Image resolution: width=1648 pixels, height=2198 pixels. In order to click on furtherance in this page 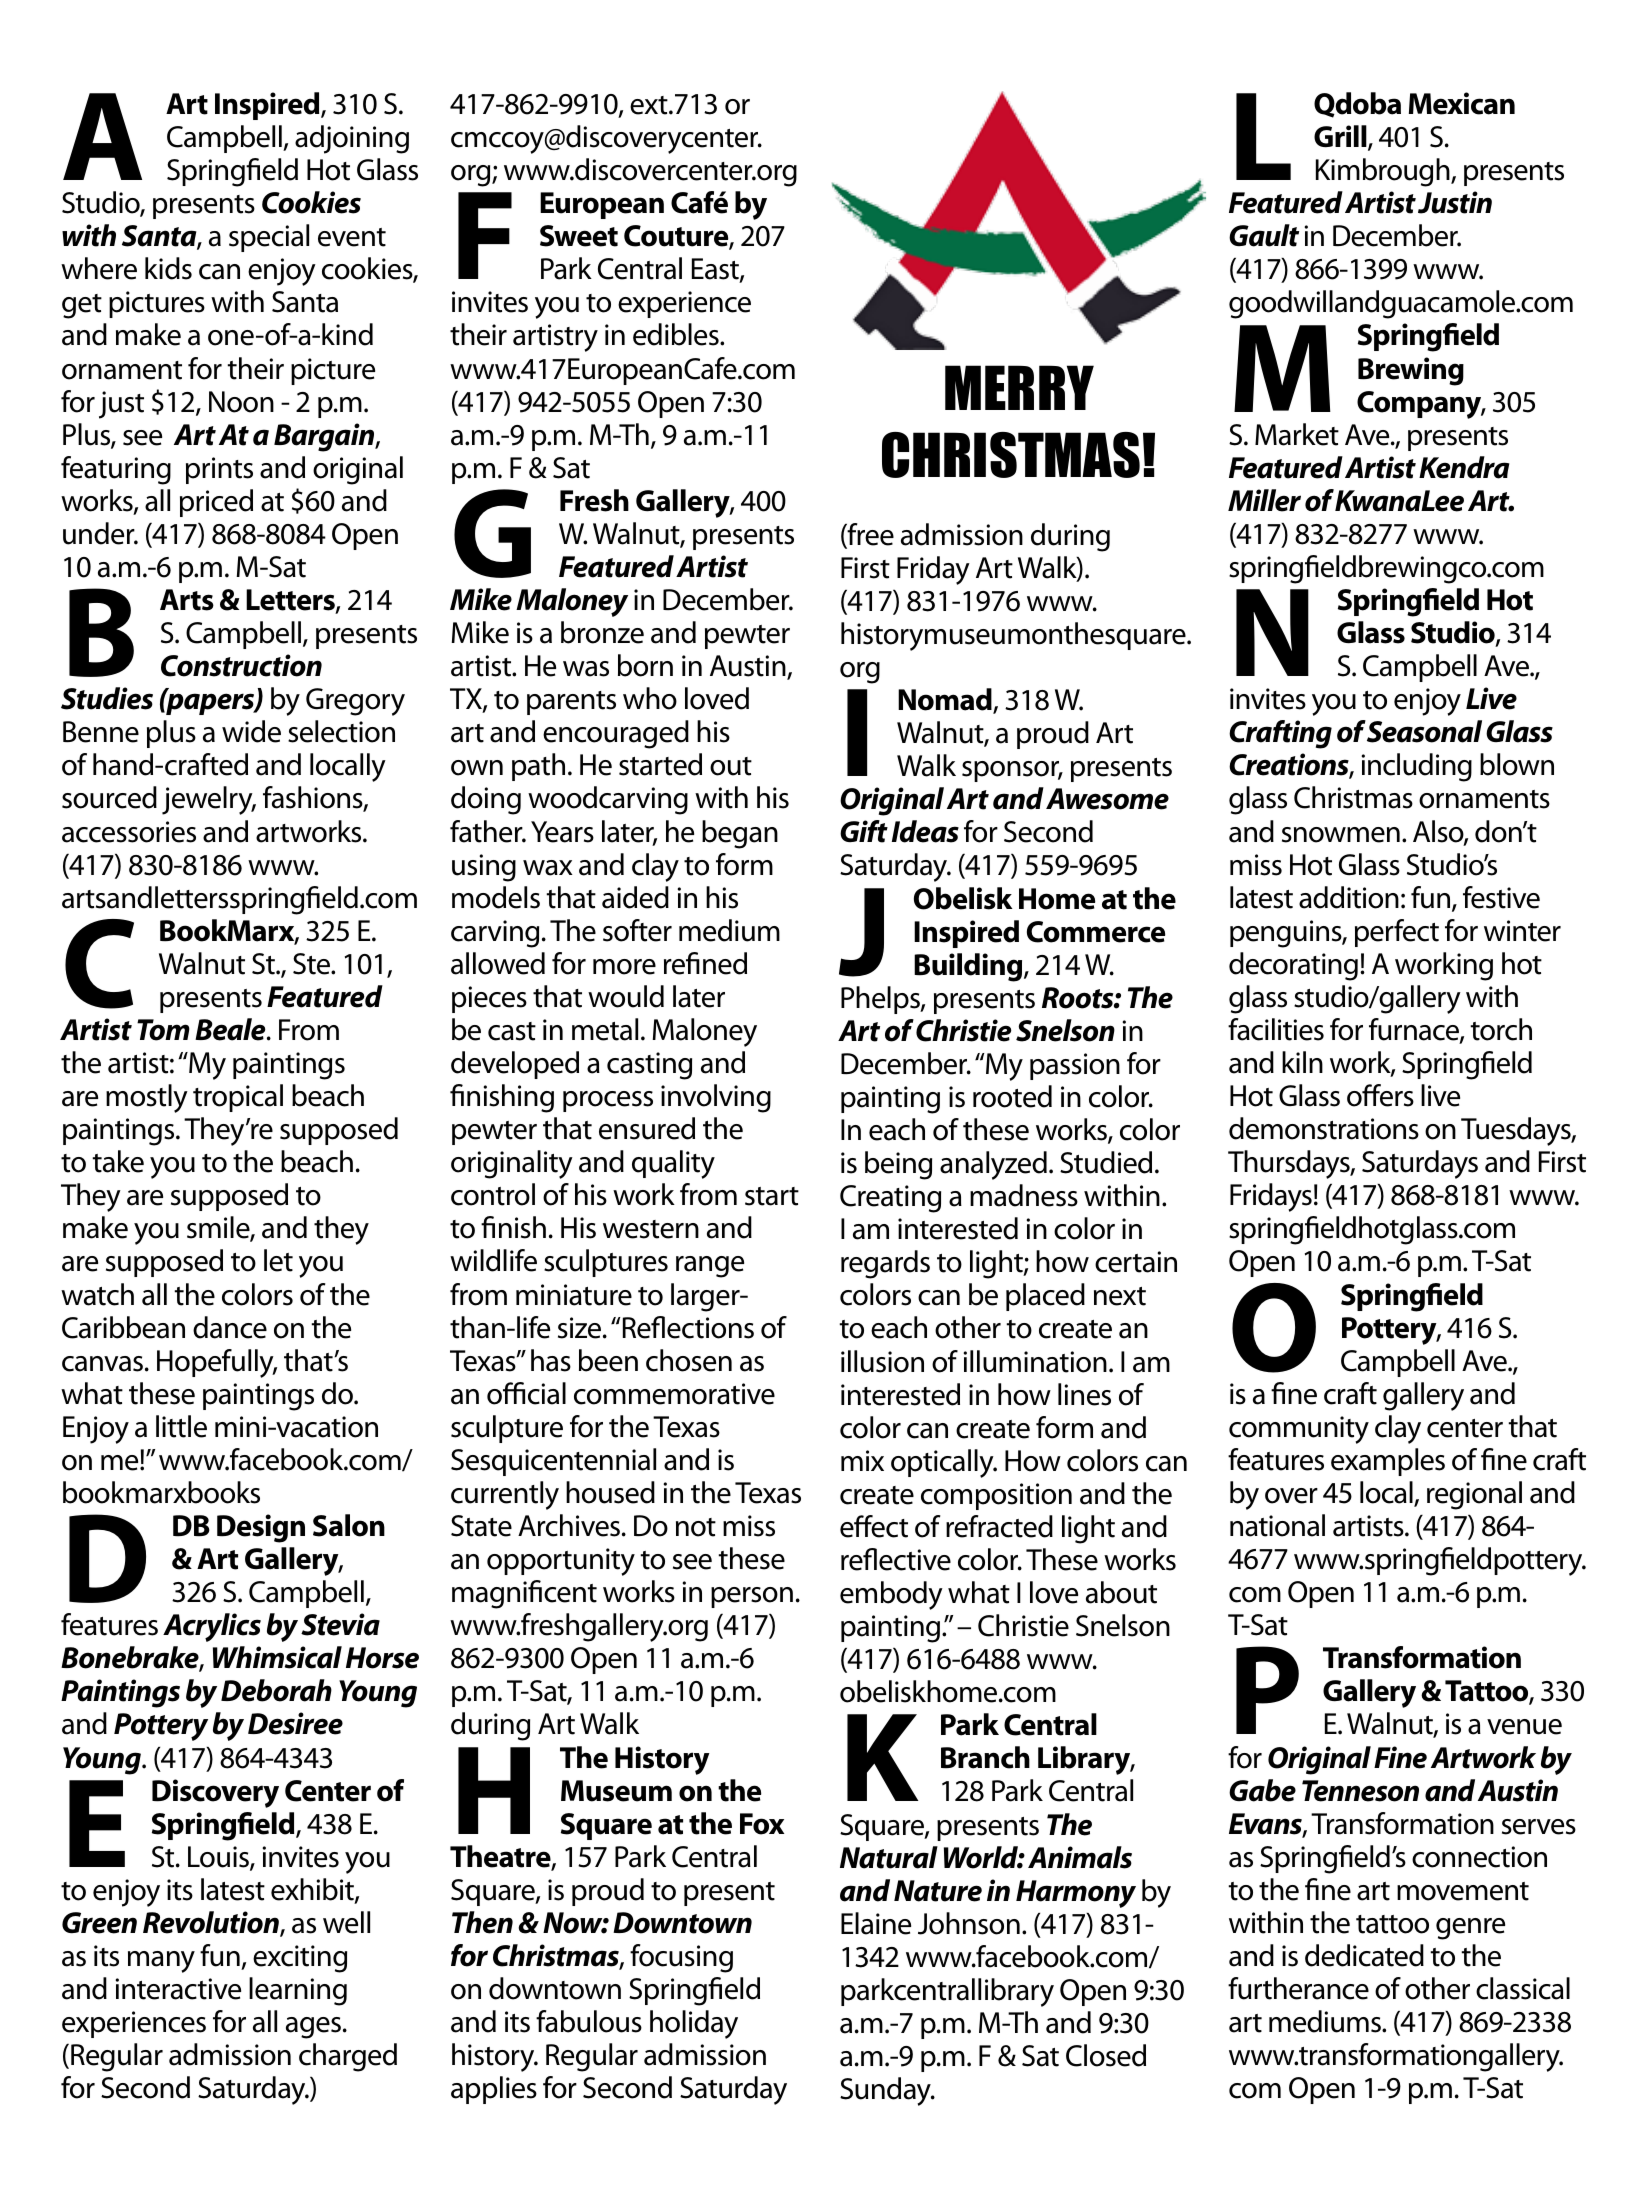, I will do `click(1298, 1988)`.
